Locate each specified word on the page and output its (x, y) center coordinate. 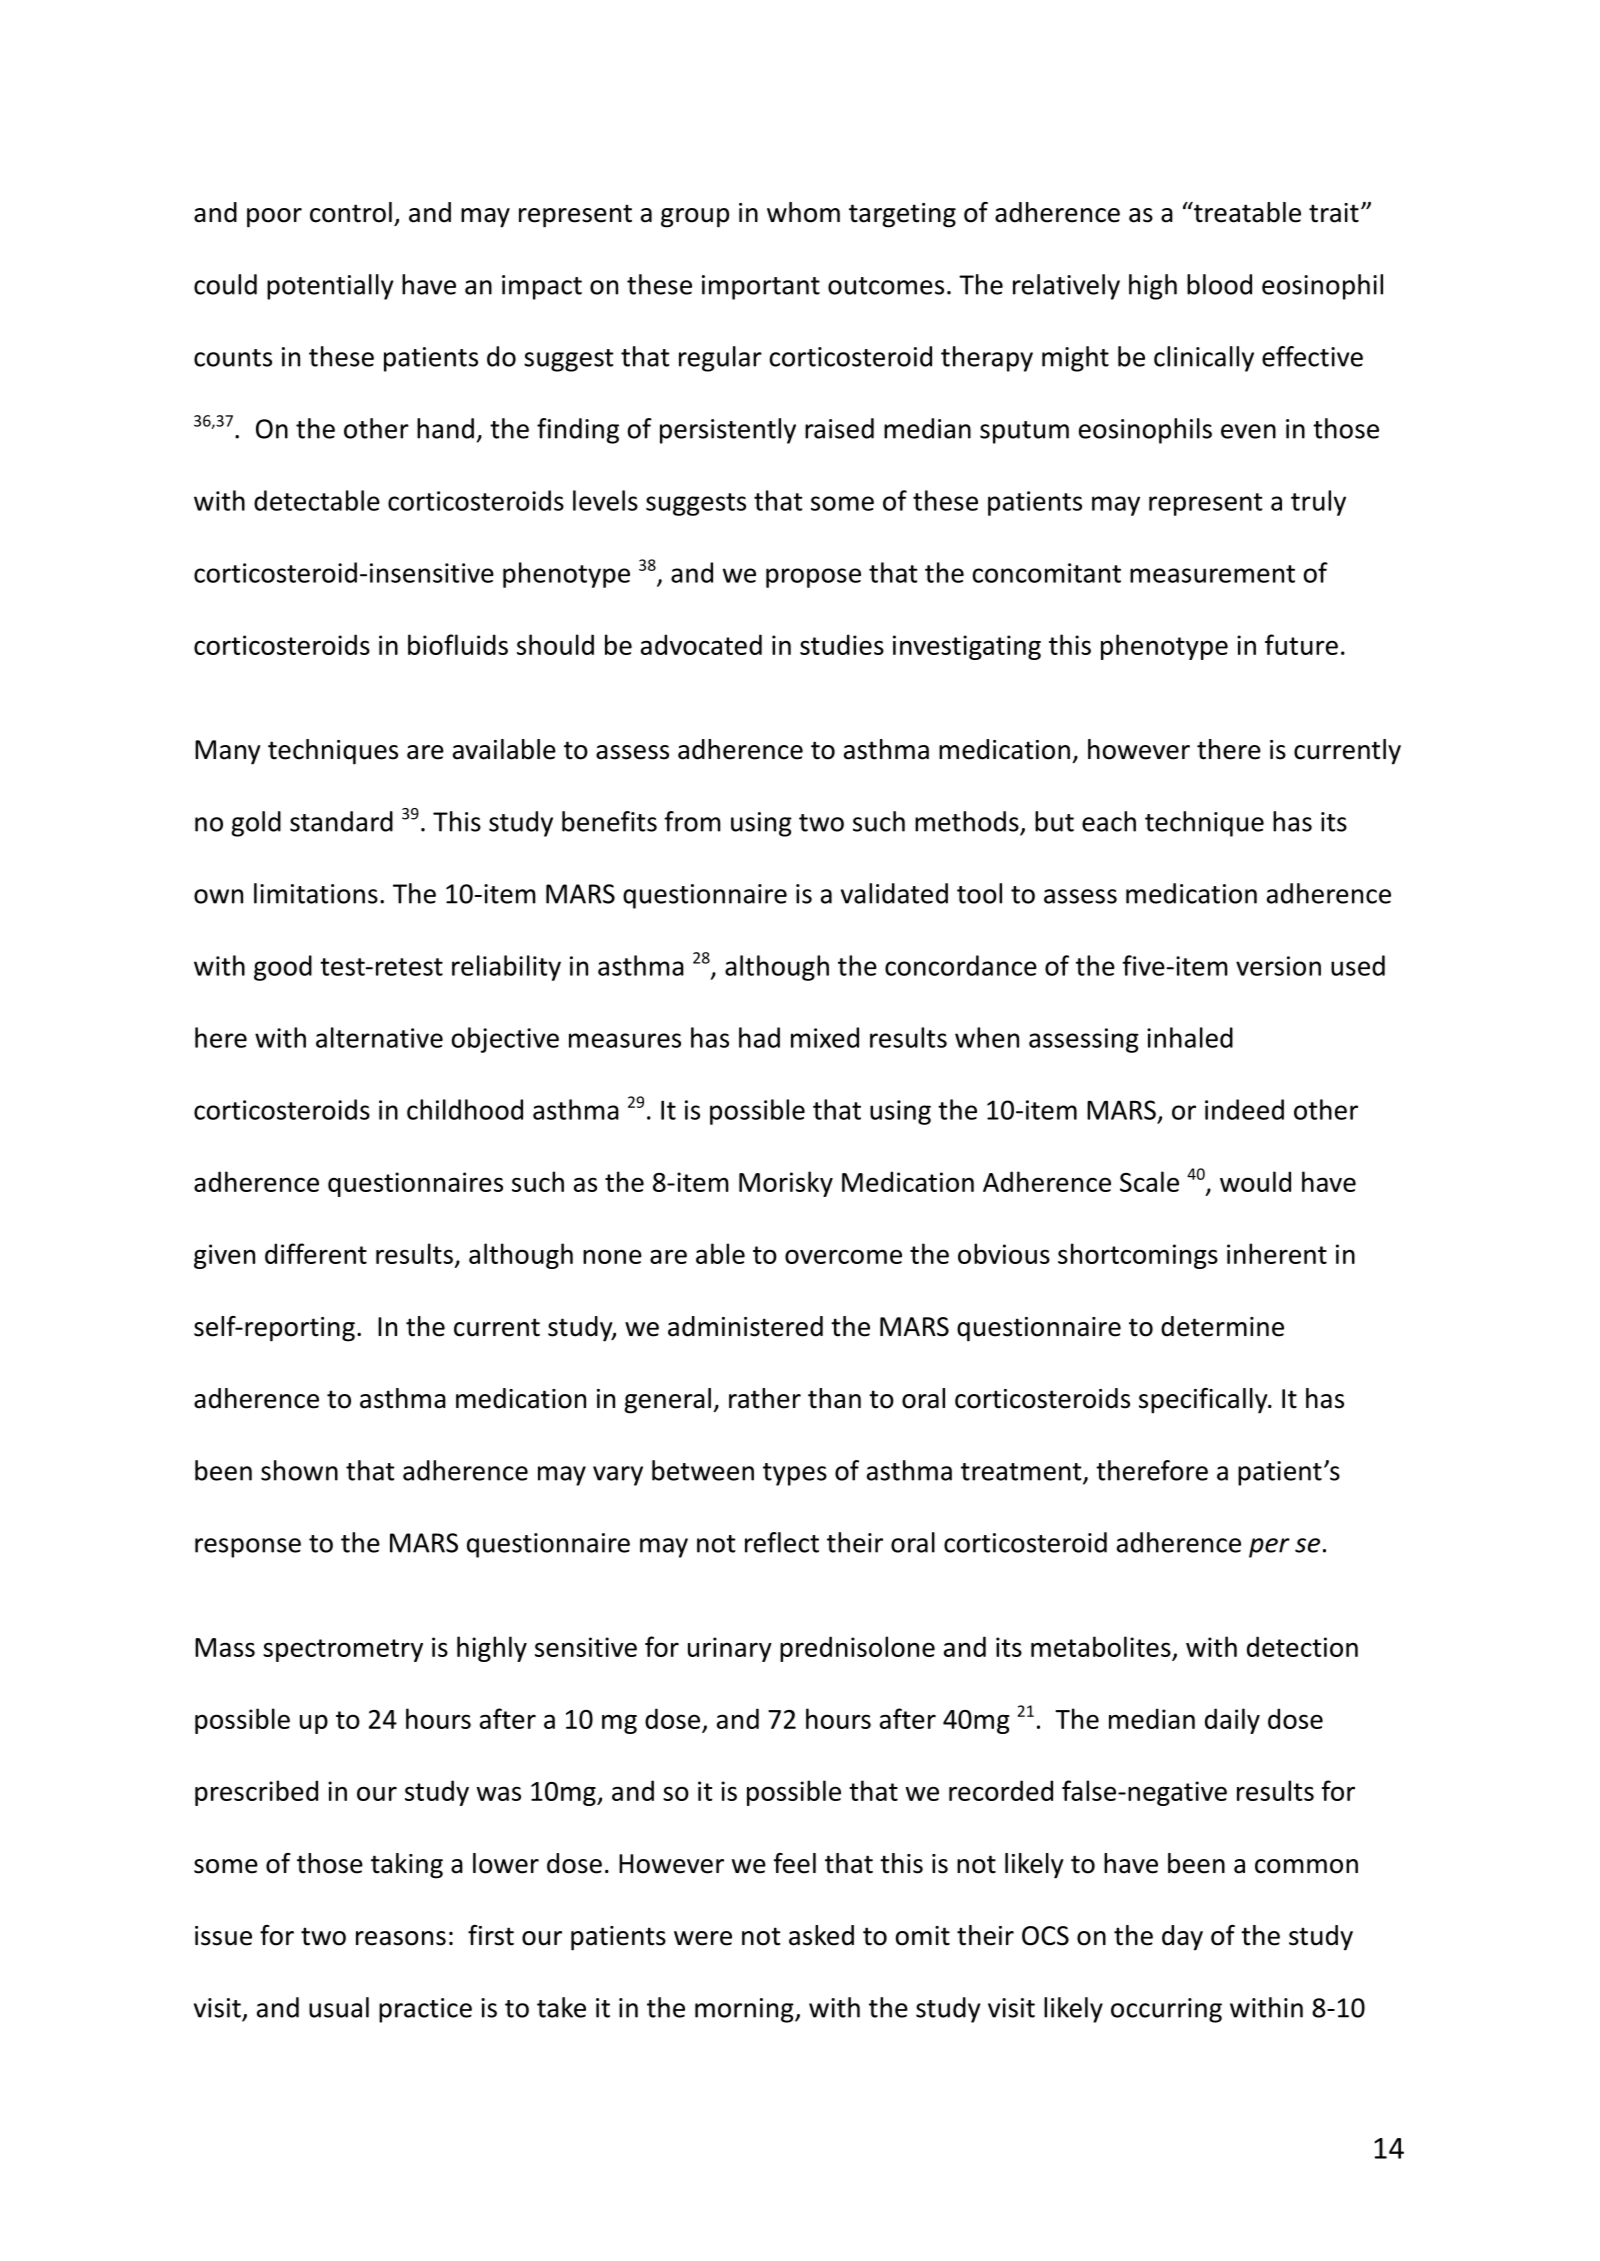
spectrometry (343, 1650)
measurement (1212, 574)
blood (1219, 284)
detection (1302, 1646)
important (761, 287)
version (1278, 966)
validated (894, 893)
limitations (316, 893)
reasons (401, 1938)
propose (813, 578)
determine (1222, 1326)
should (555, 644)
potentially (330, 287)
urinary (730, 1649)
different (316, 1253)
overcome (843, 1256)
